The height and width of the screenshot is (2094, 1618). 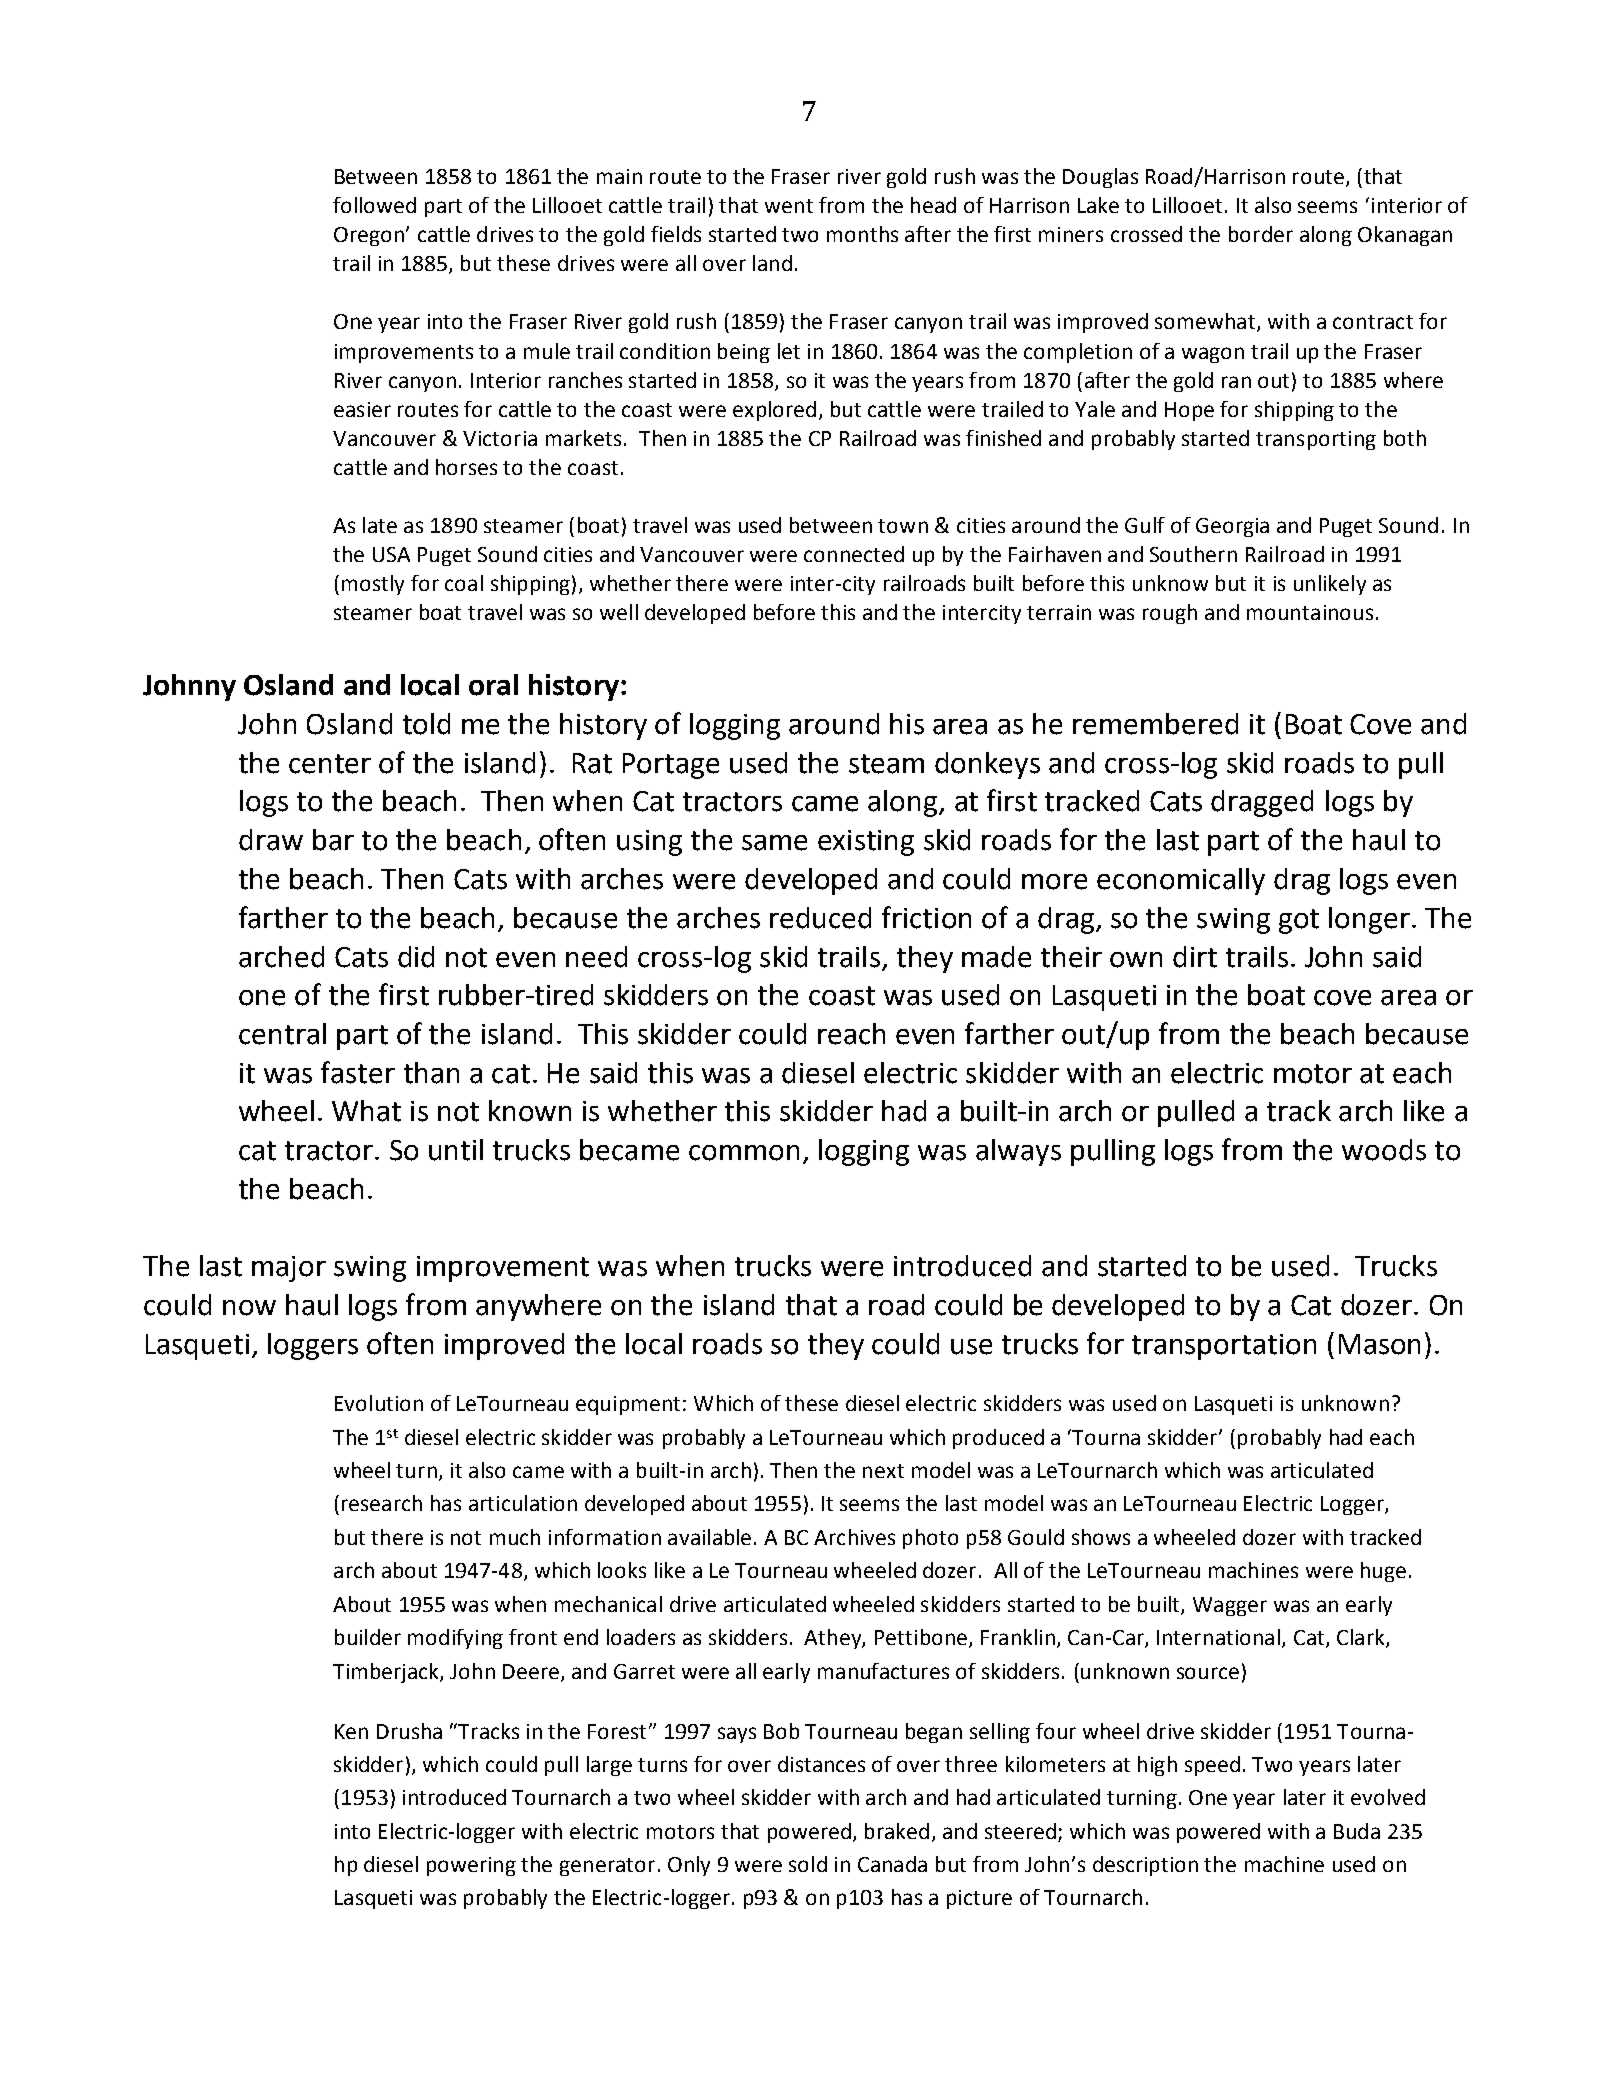 I want to click on powering, so click(x=471, y=1866).
